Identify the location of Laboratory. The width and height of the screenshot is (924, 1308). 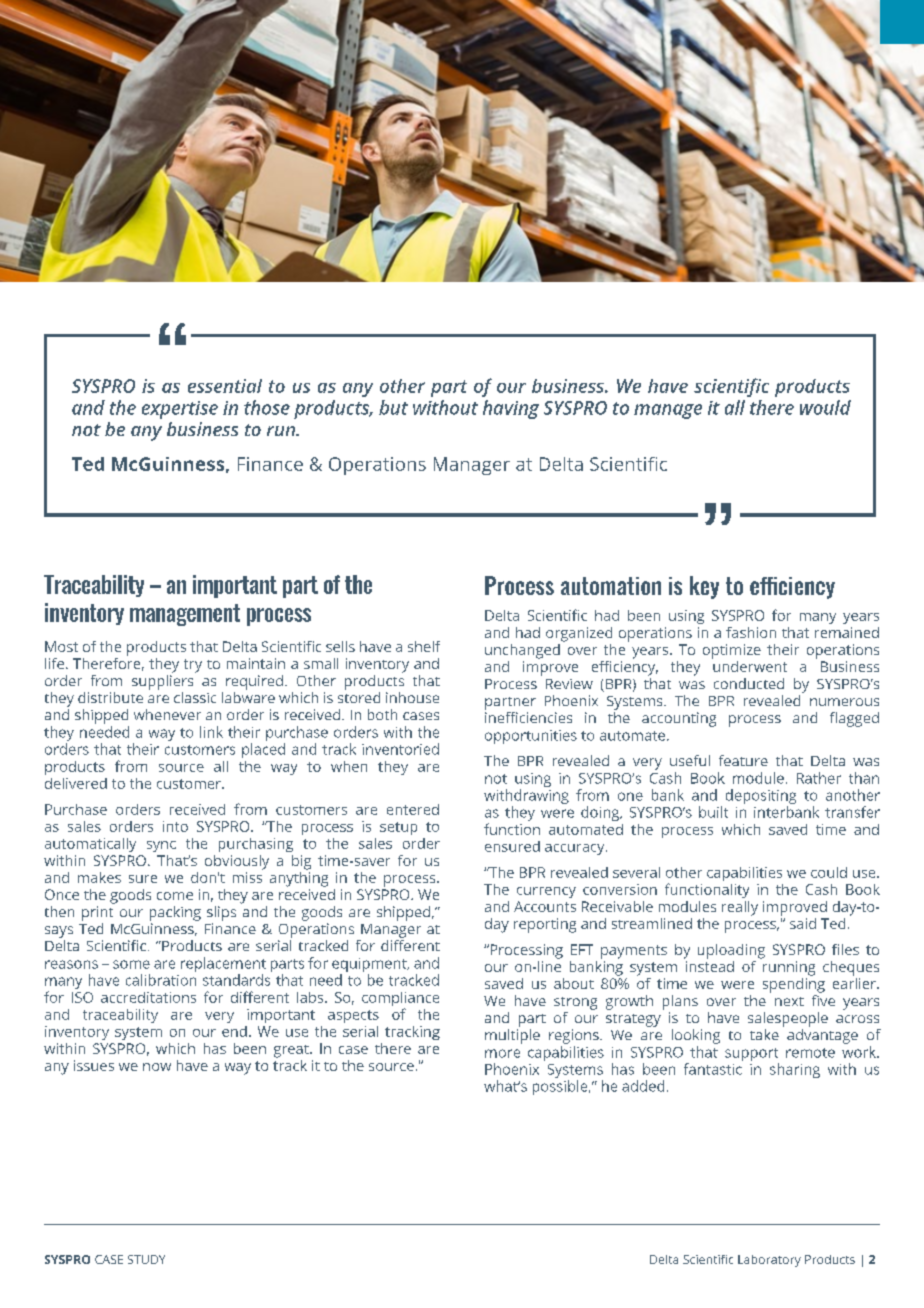
(769, 1261).
